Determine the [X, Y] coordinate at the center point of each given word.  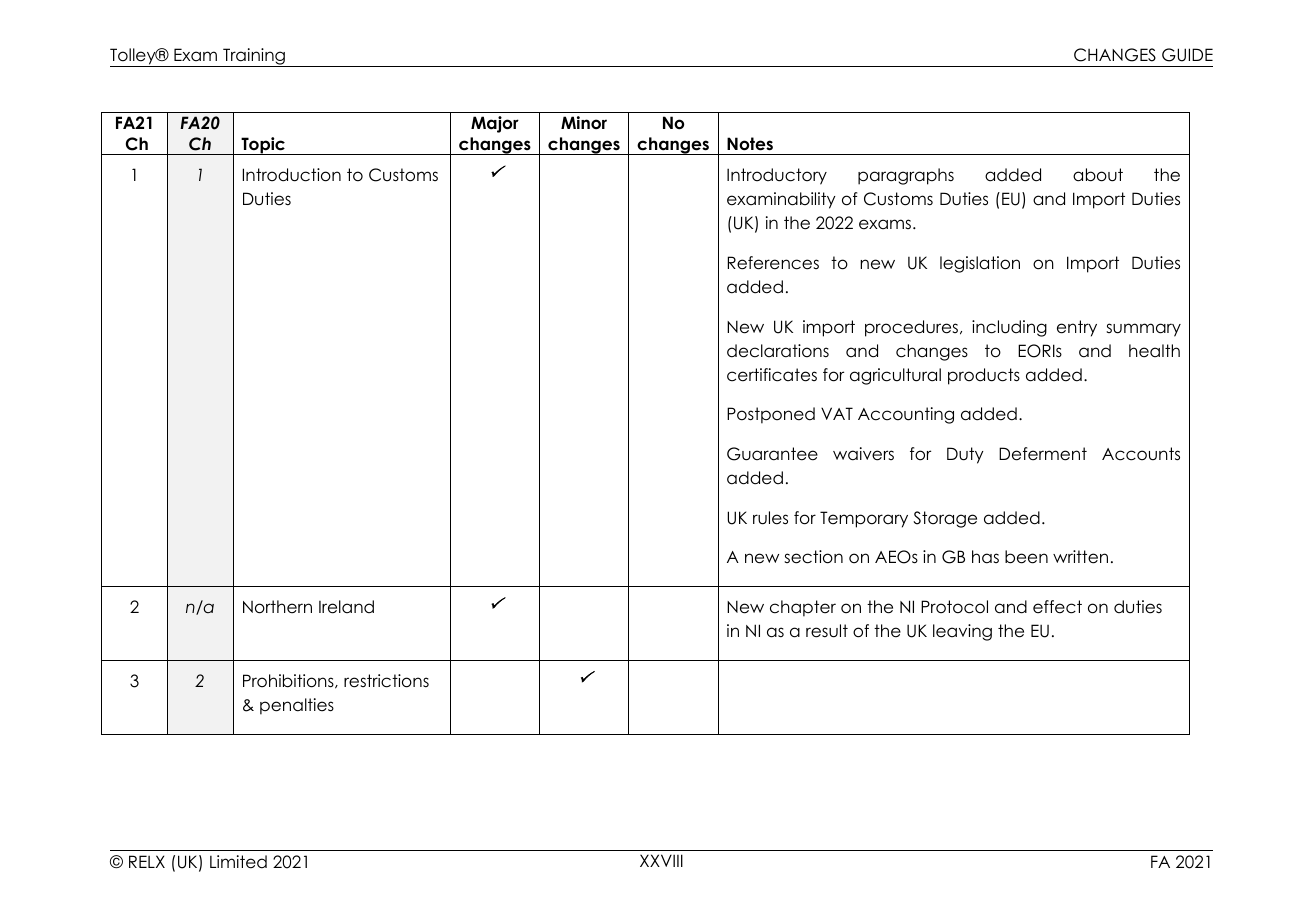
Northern [277, 607]
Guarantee [772, 454]
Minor [584, 122]
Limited [238, 862]
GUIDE [1187, 55]
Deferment [1043, 454]
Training [254, 57]
